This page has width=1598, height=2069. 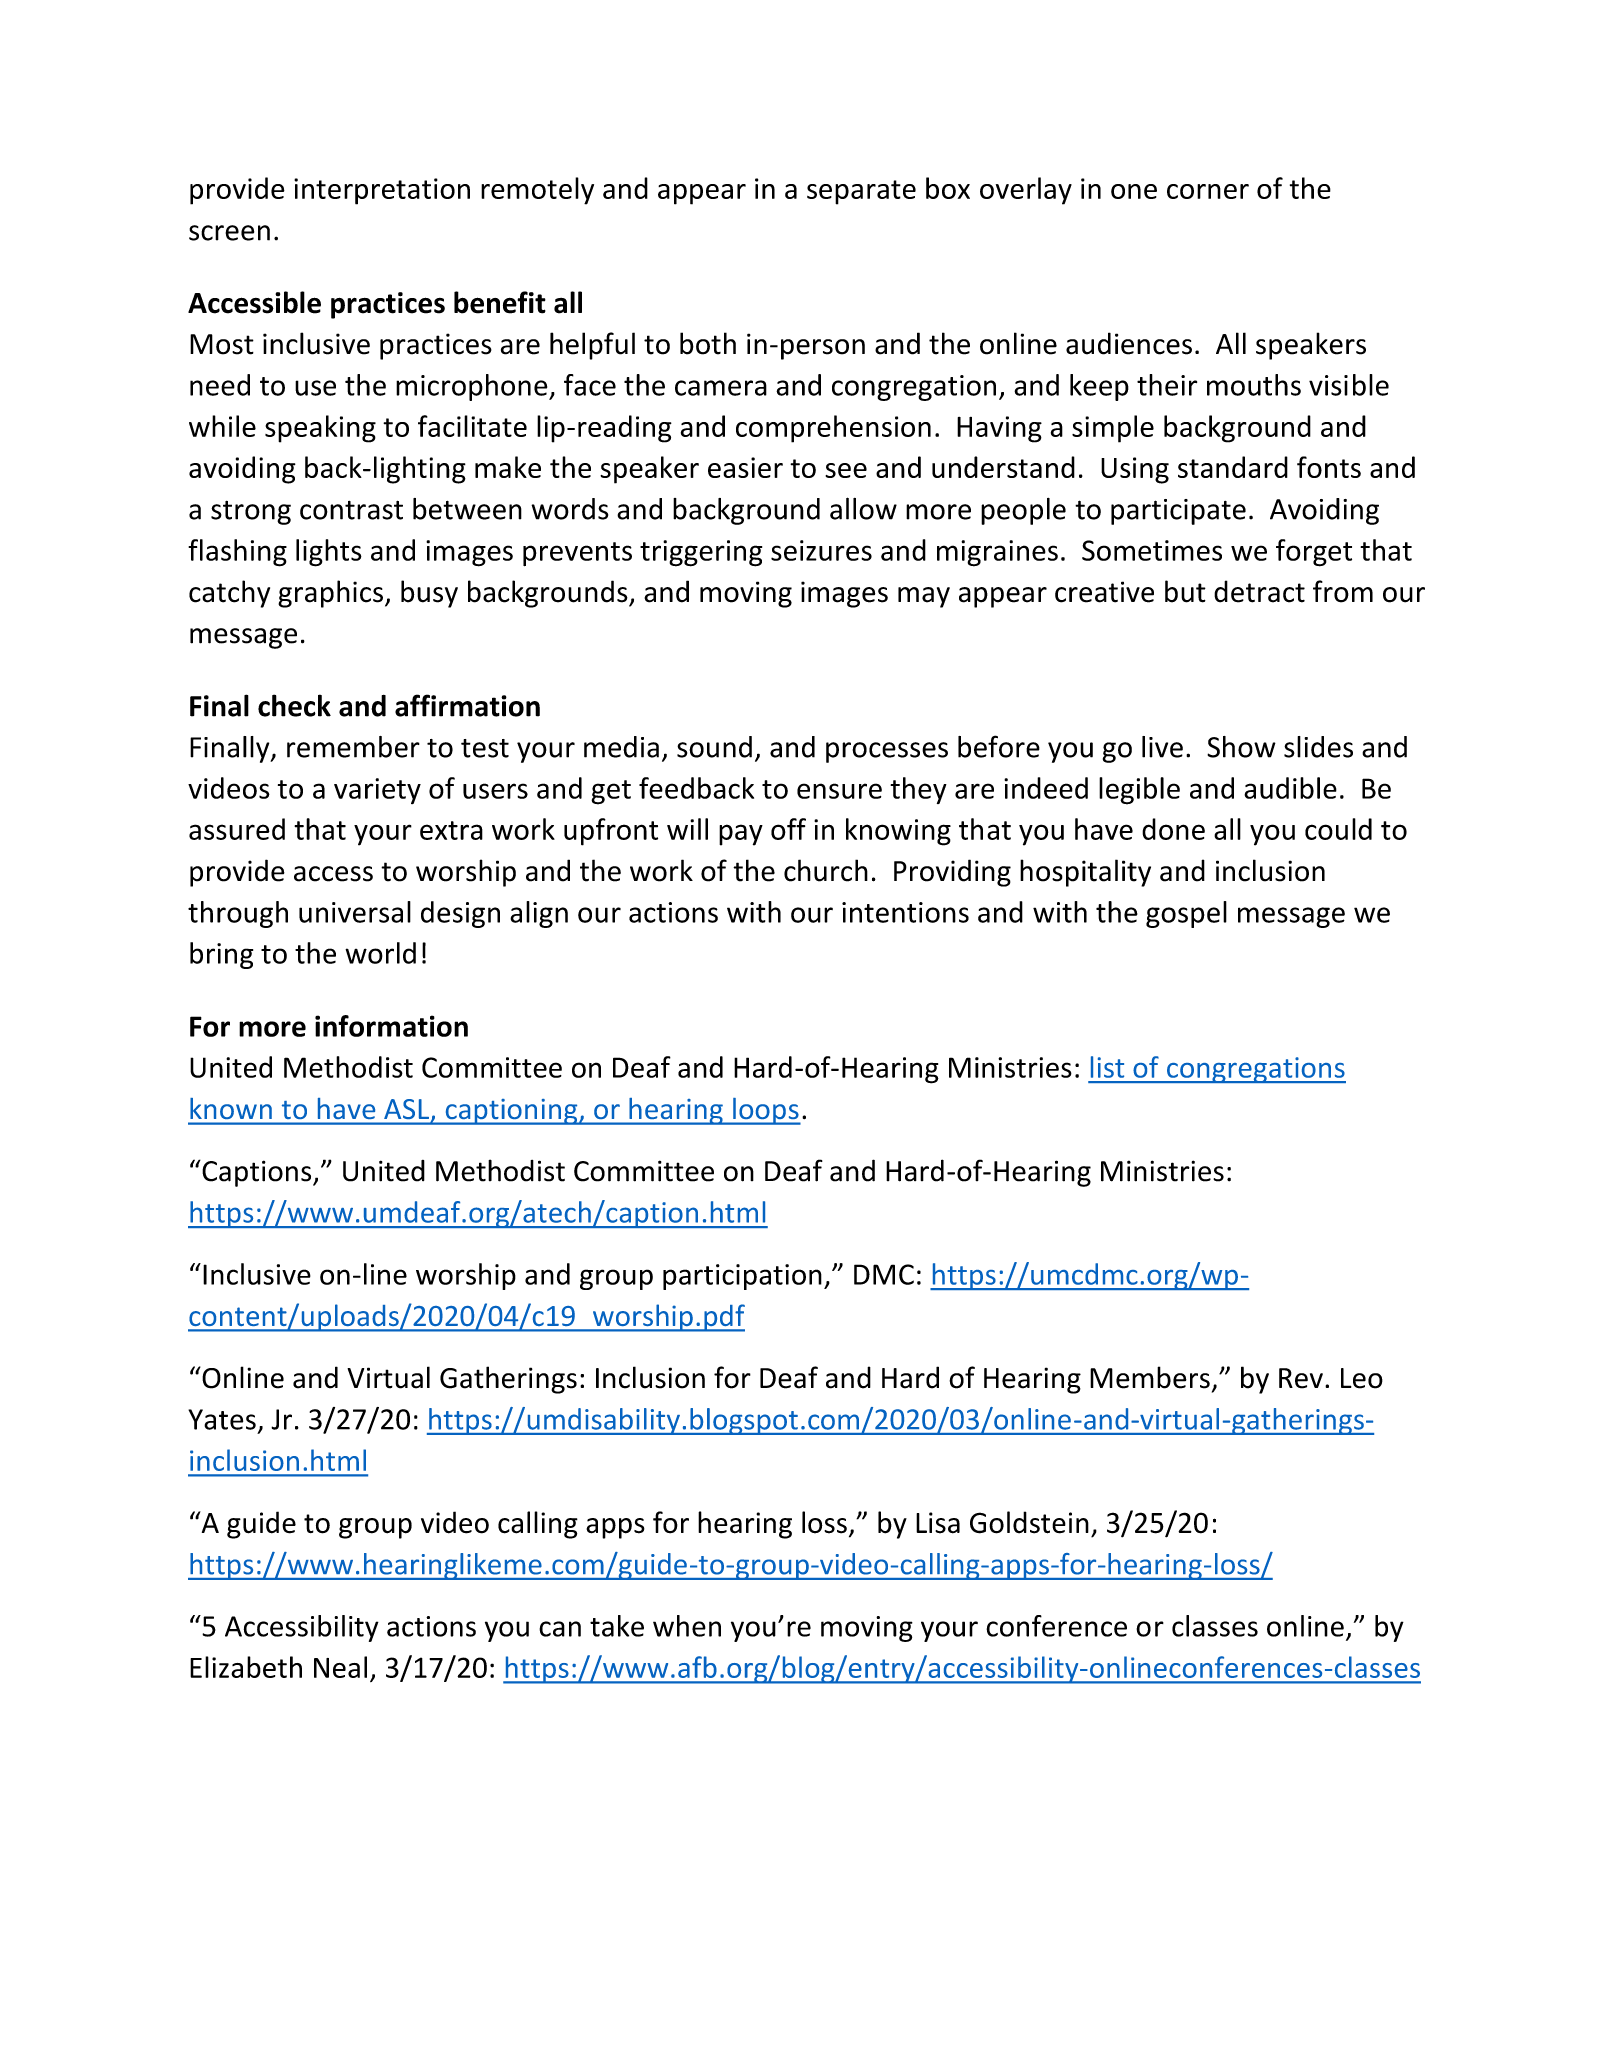 I want to click on separate, so click(x=861, y=192).
